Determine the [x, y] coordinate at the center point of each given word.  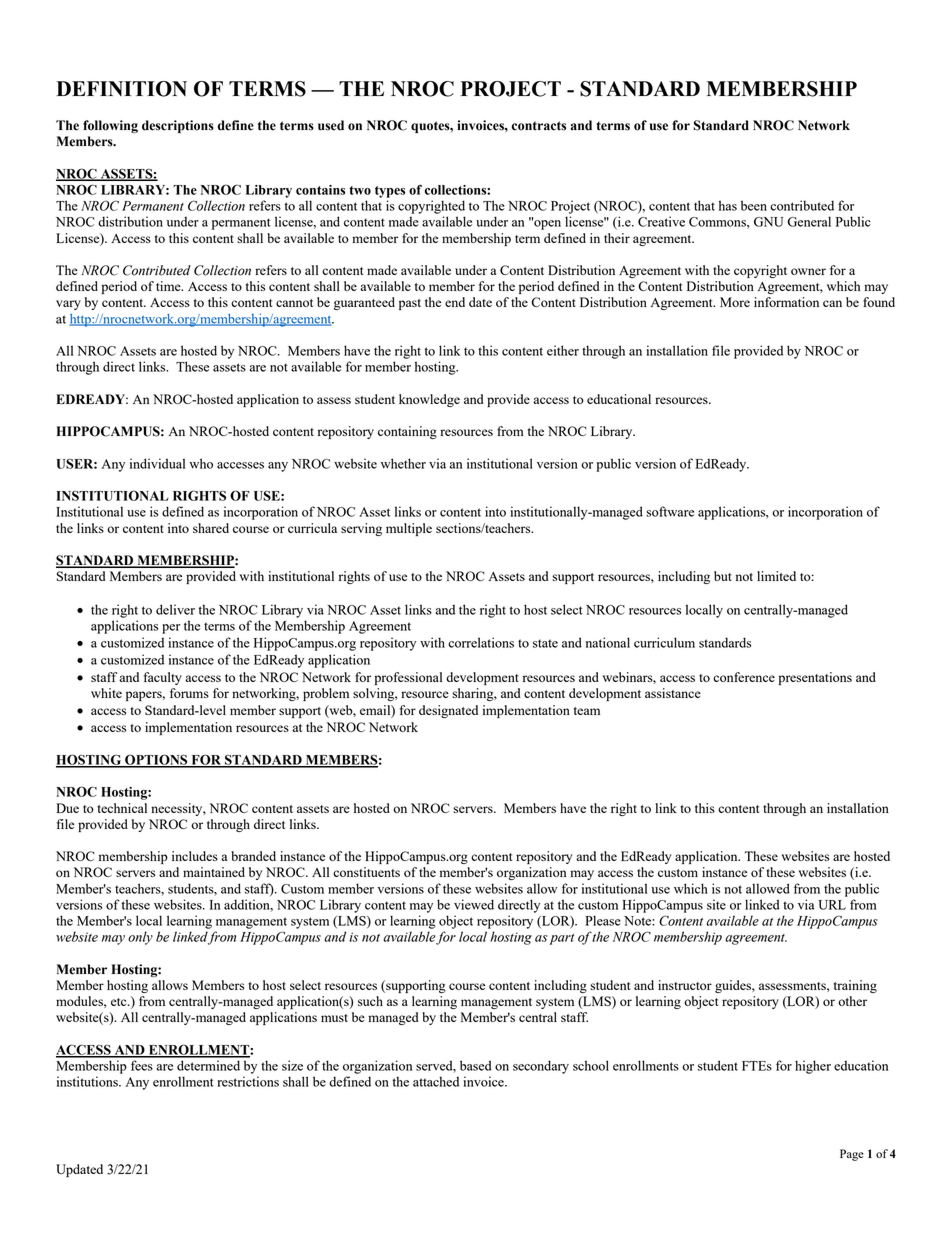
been [754, 205]
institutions [88, 1081]
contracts [539, 126]
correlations [481, 642]
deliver [175, 609]
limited [776, 576]
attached [436, 1081]
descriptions [178, 126]
